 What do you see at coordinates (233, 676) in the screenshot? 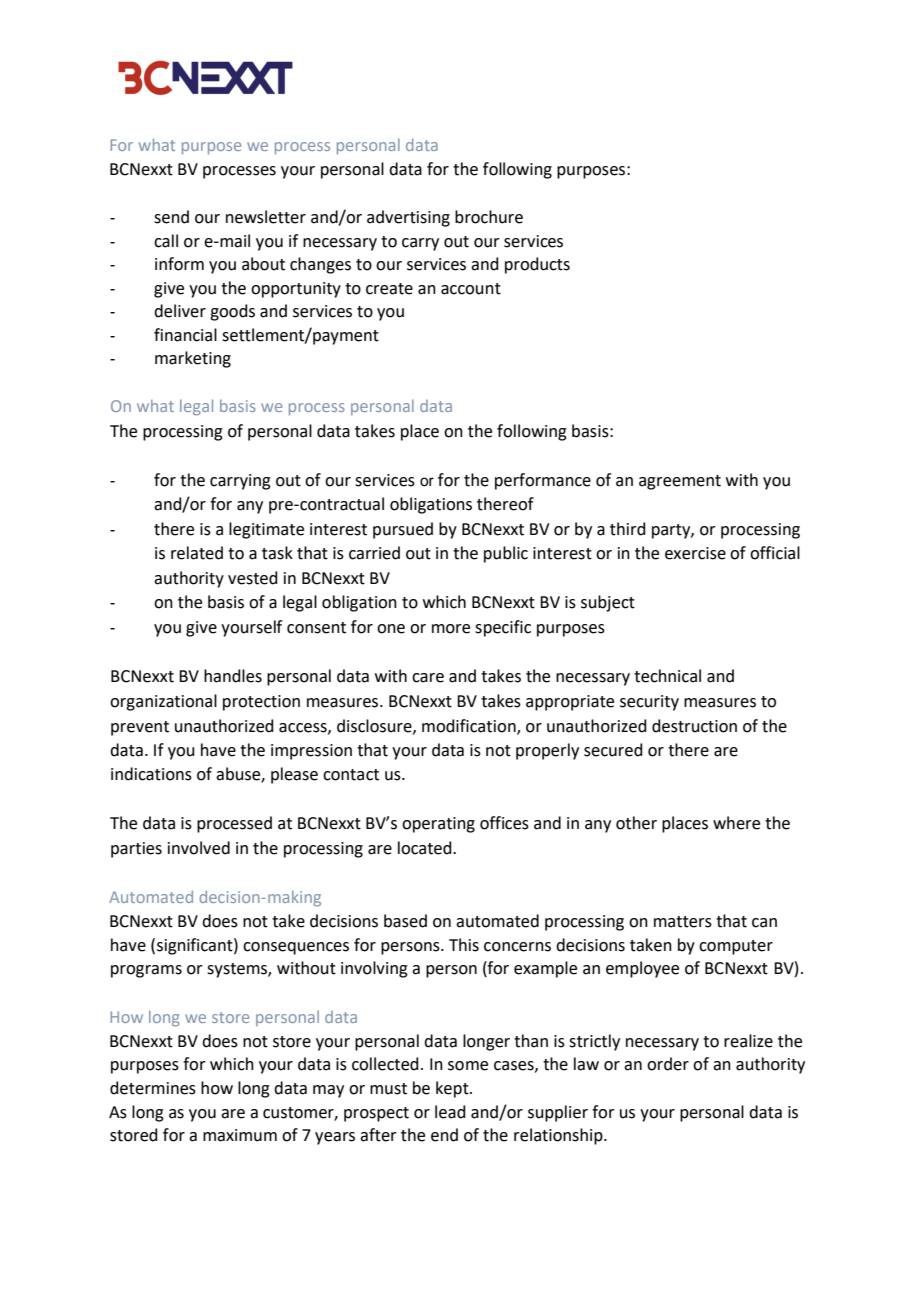
I see `handles` at bounding box center [233, 676].
